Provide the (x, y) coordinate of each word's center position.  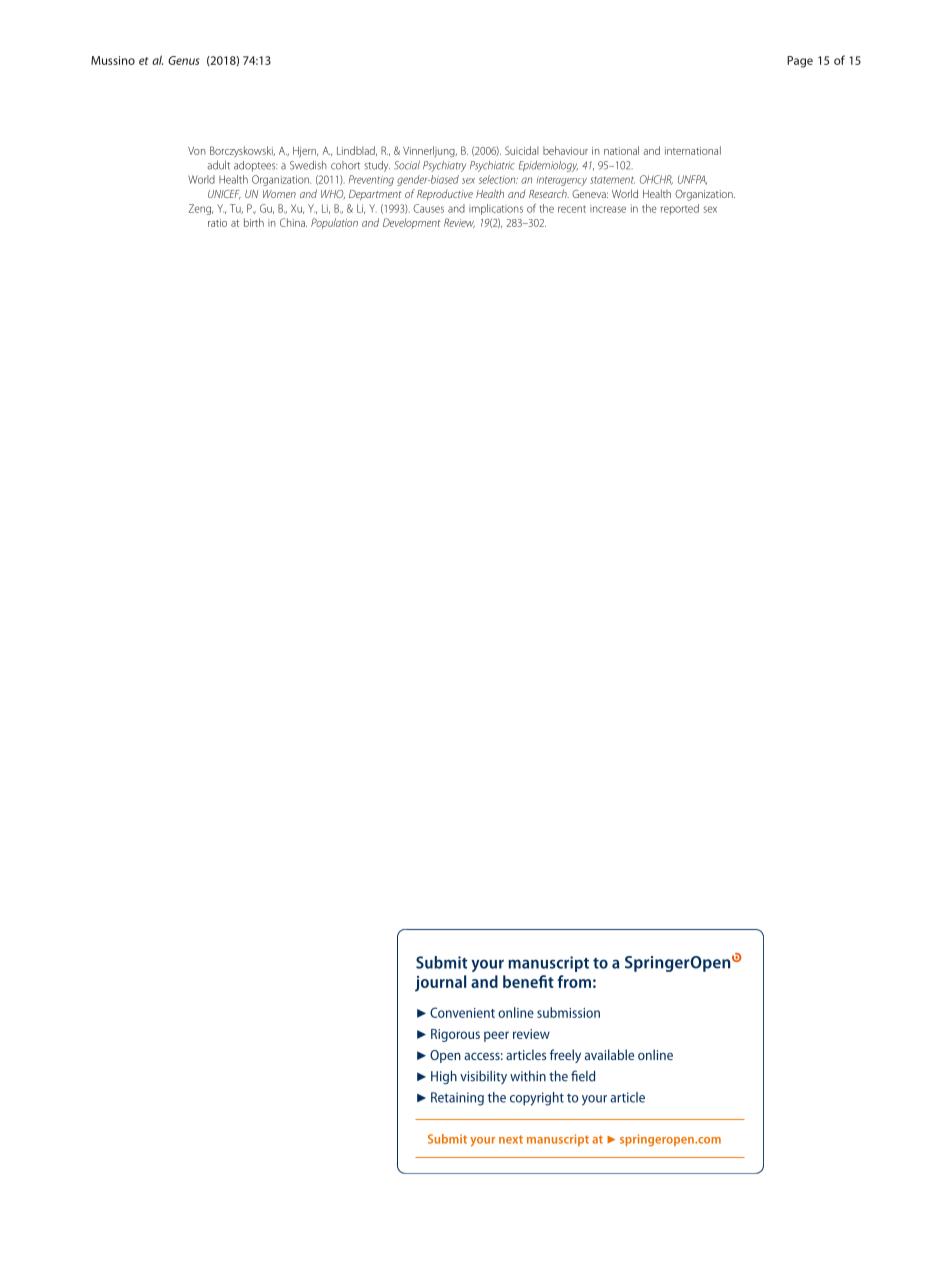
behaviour (565, 150)
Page (800, 62)
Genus (183, 60)
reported (680, 209)
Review (459, 223)
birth (254, 222)
